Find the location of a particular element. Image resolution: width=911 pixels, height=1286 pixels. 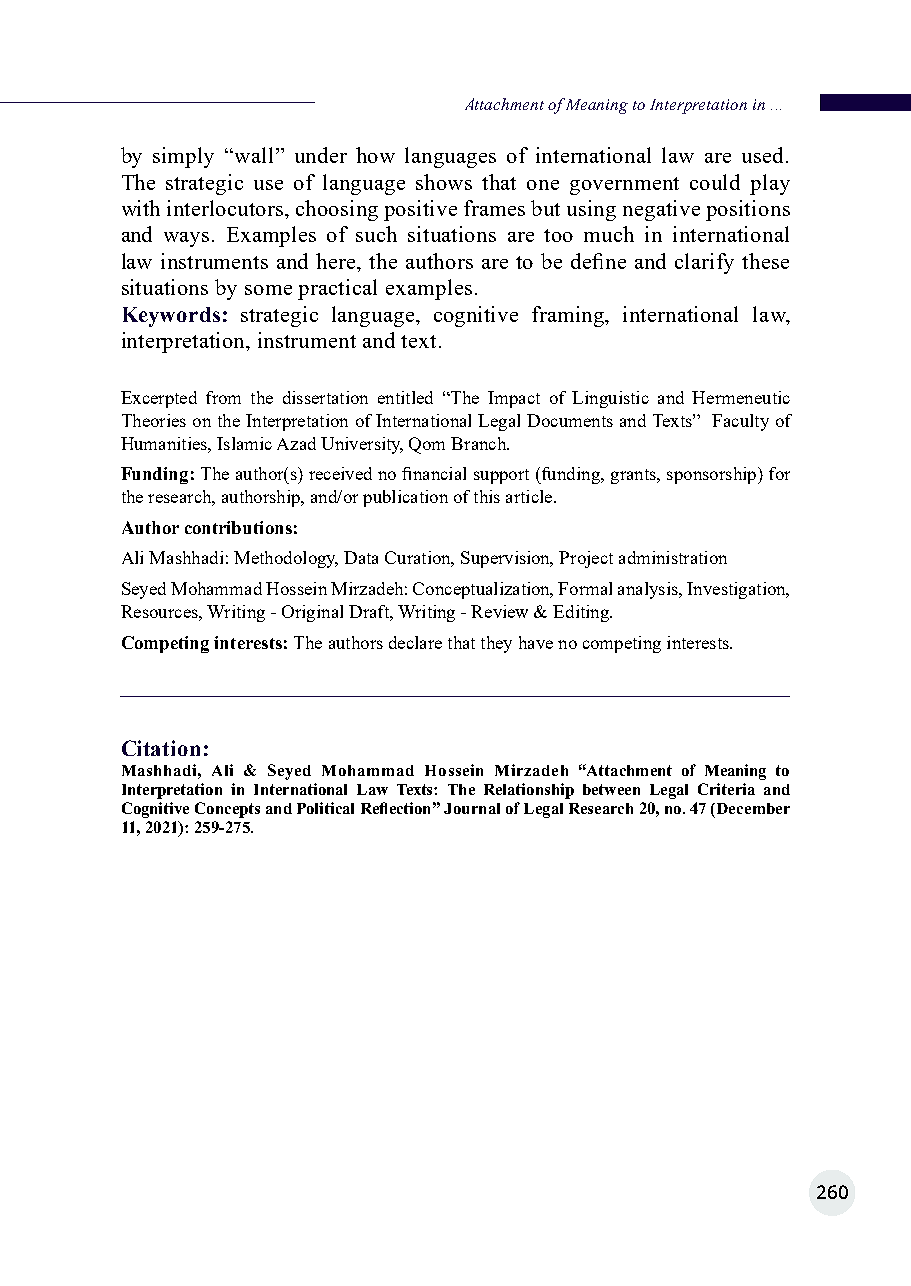

shows is located at coordinates (444, 182).
